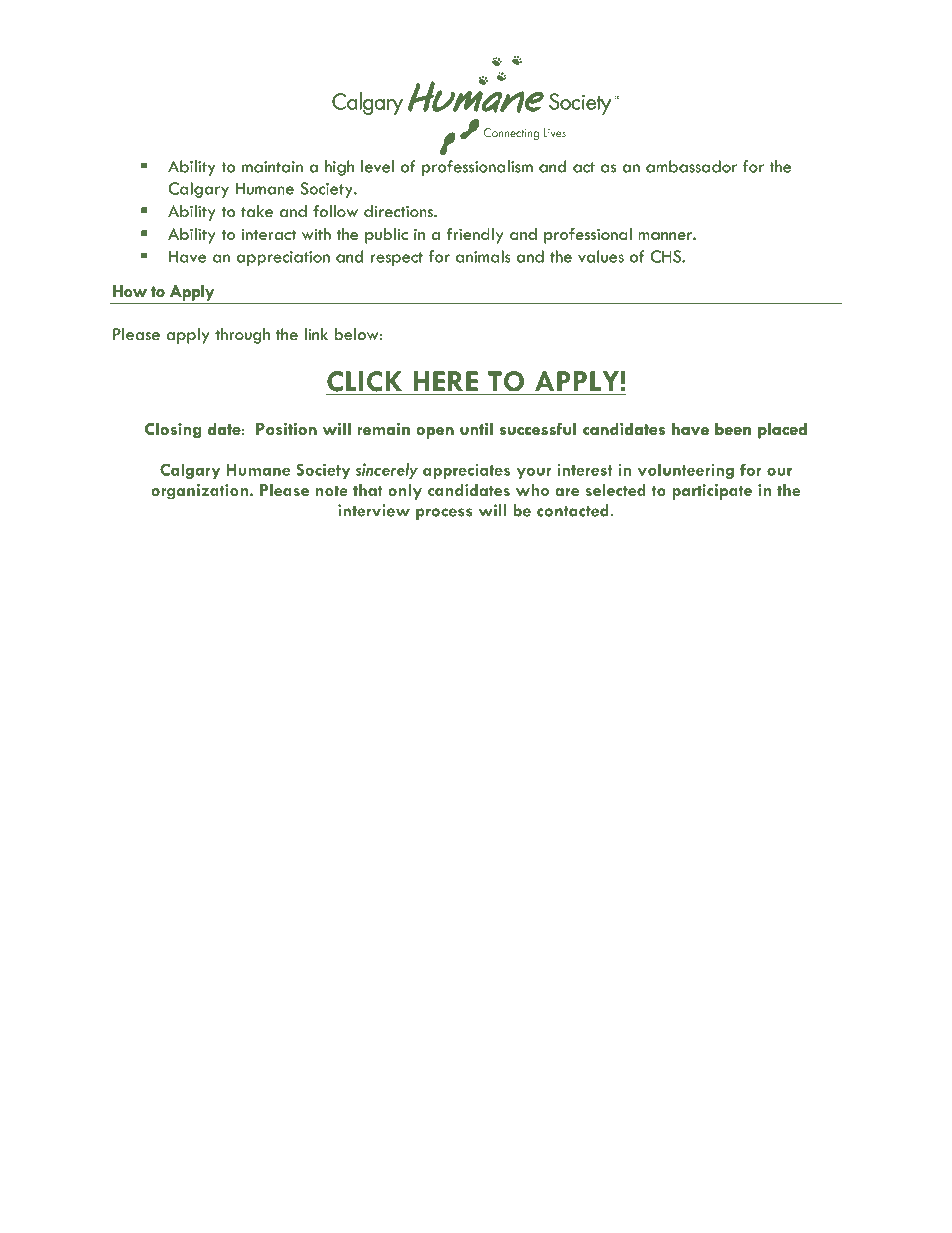 The height and width of the screenshot is (1233, 952). What do you see at coordinates (272, 167) in the screenshot?
I see `maintain` at bounding box center [272, 167].
